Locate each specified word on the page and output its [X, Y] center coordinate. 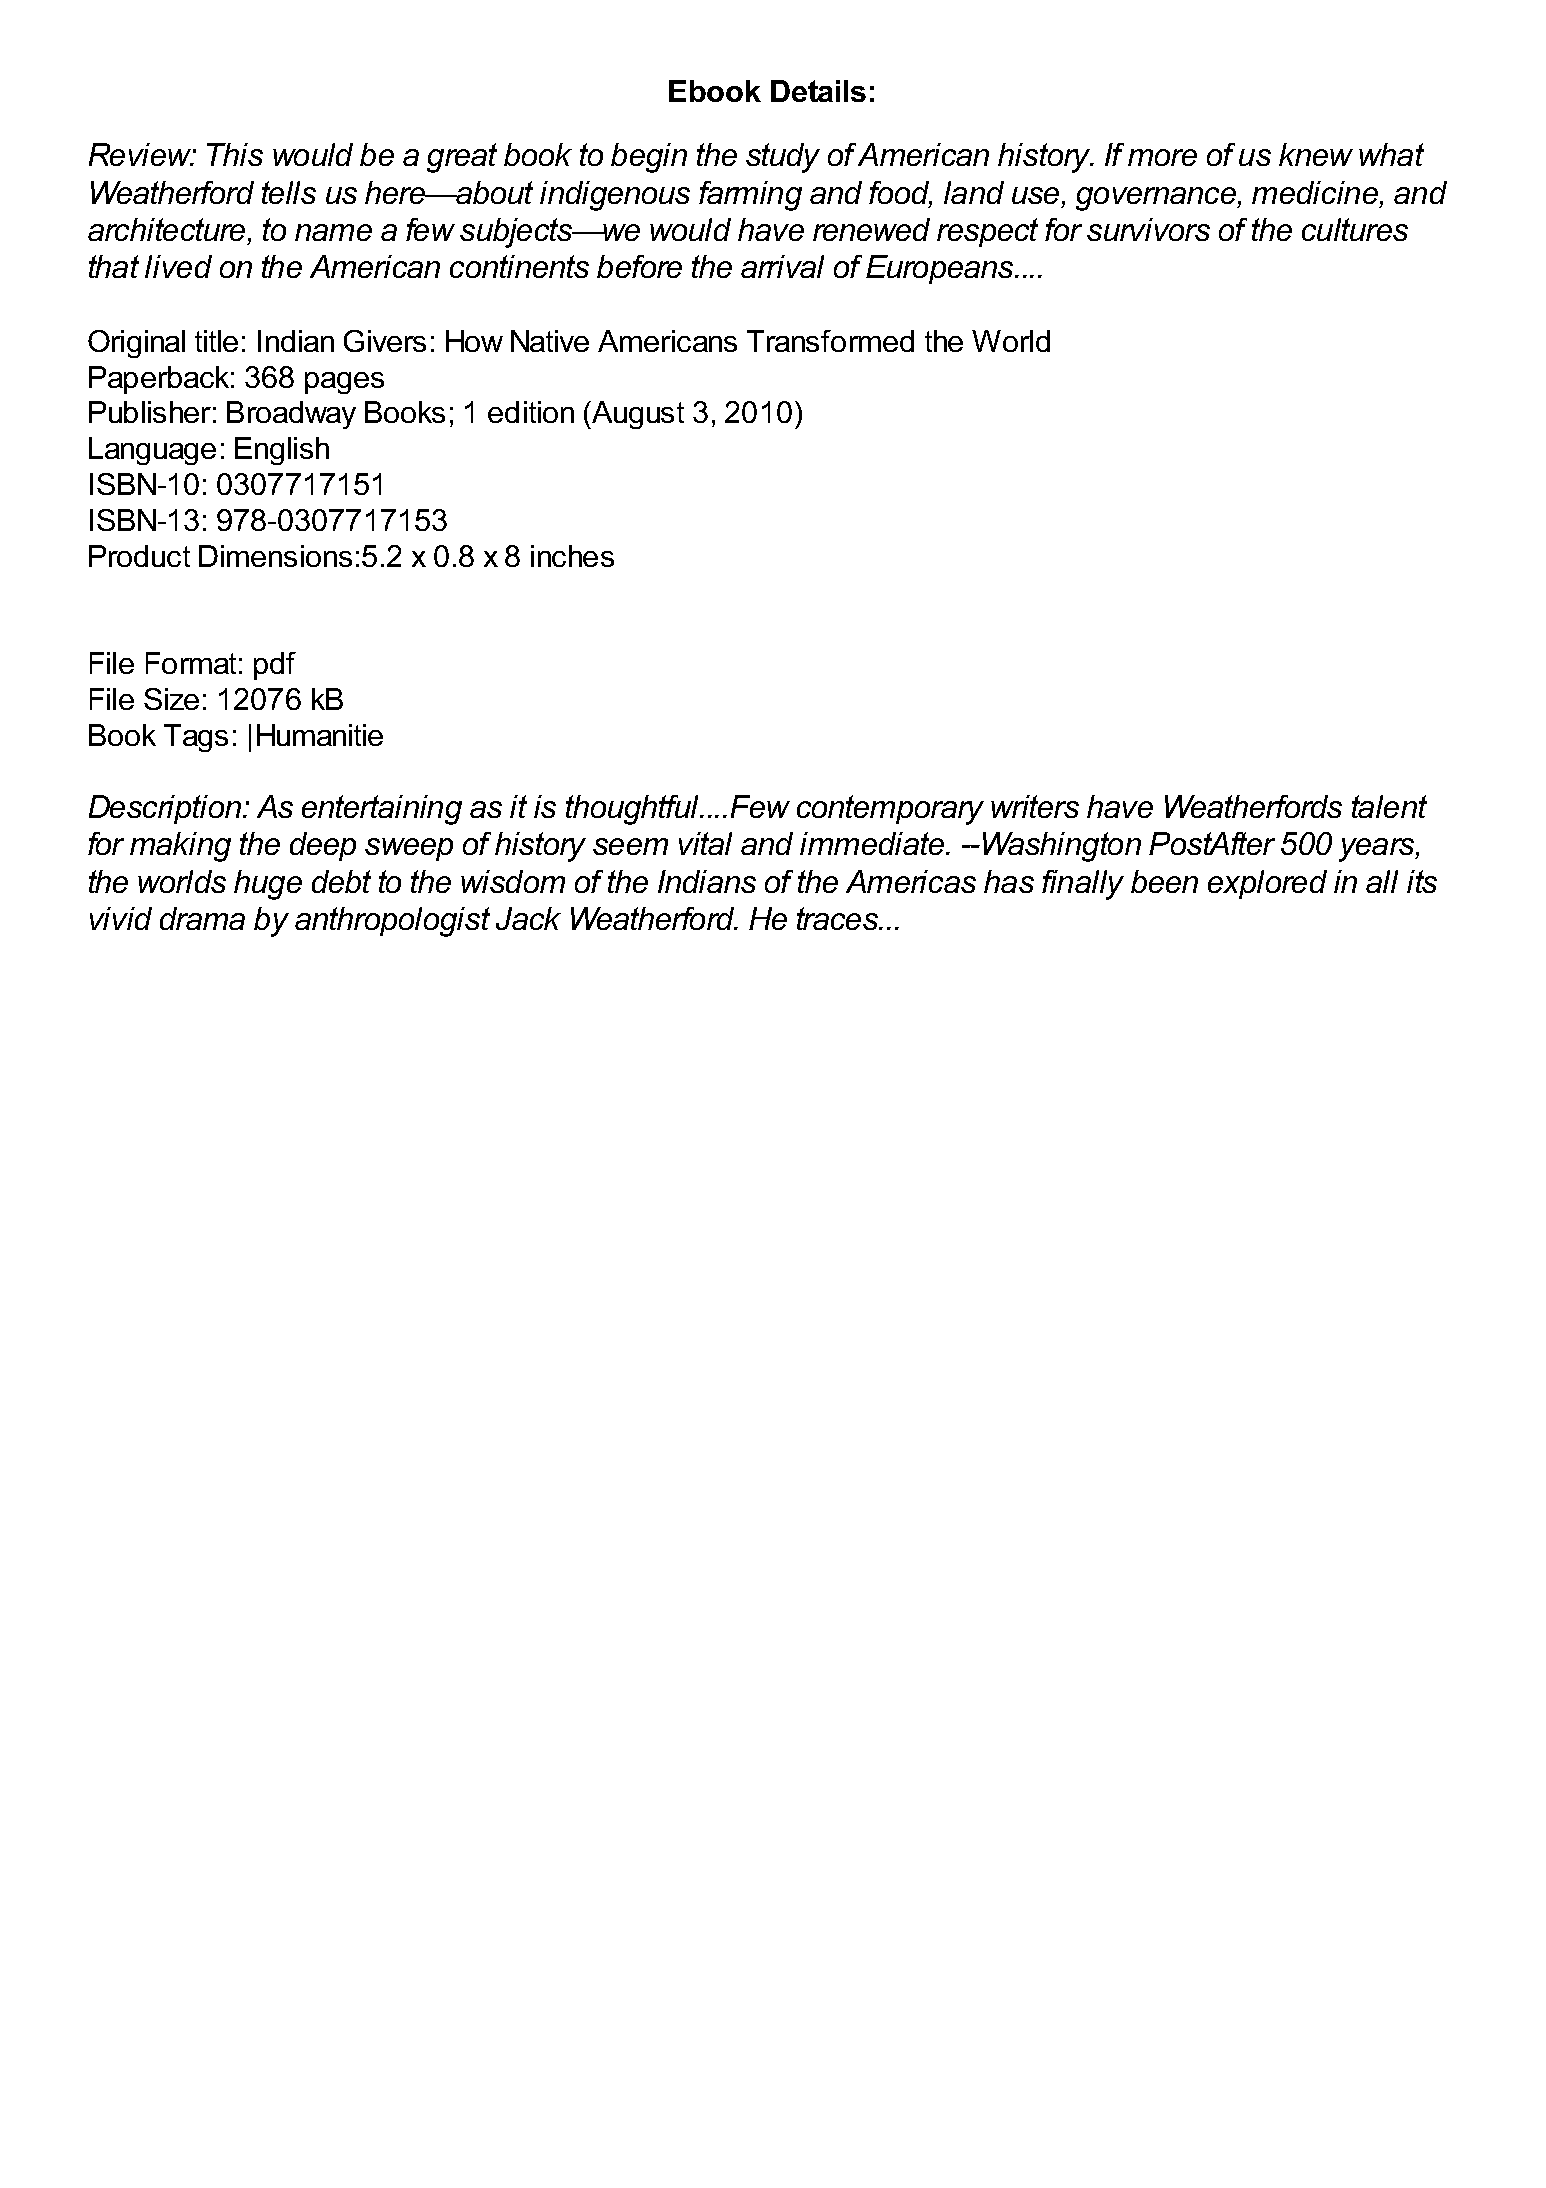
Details [818, 91]
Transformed [830, 341]
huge [268, 885]
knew [1316, 154]
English [282, 451]
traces [838, 918]
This [235, 154]
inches [572, 556]
